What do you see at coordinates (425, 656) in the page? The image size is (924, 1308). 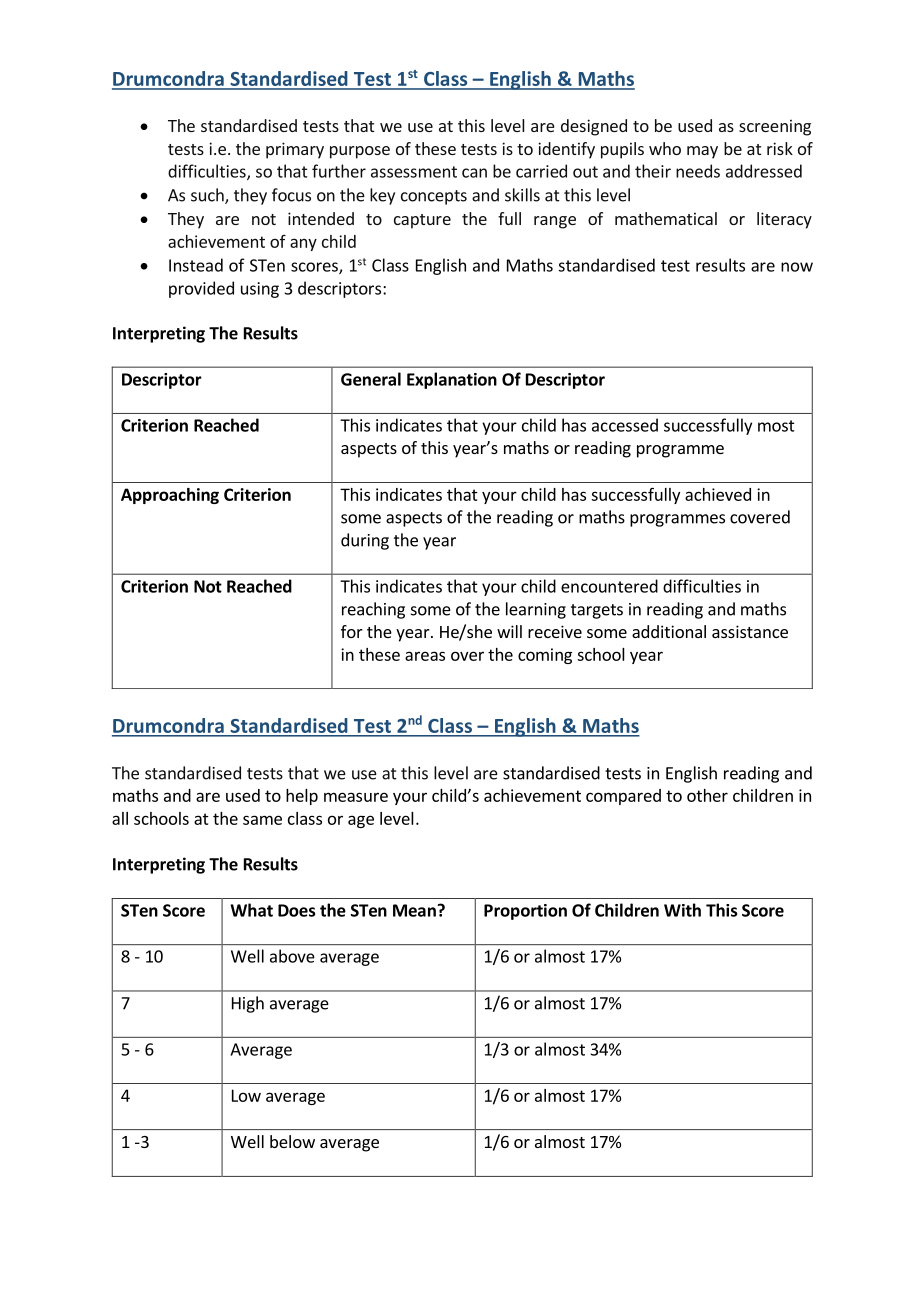 I see `areas` at bounding box center [425, 656].
